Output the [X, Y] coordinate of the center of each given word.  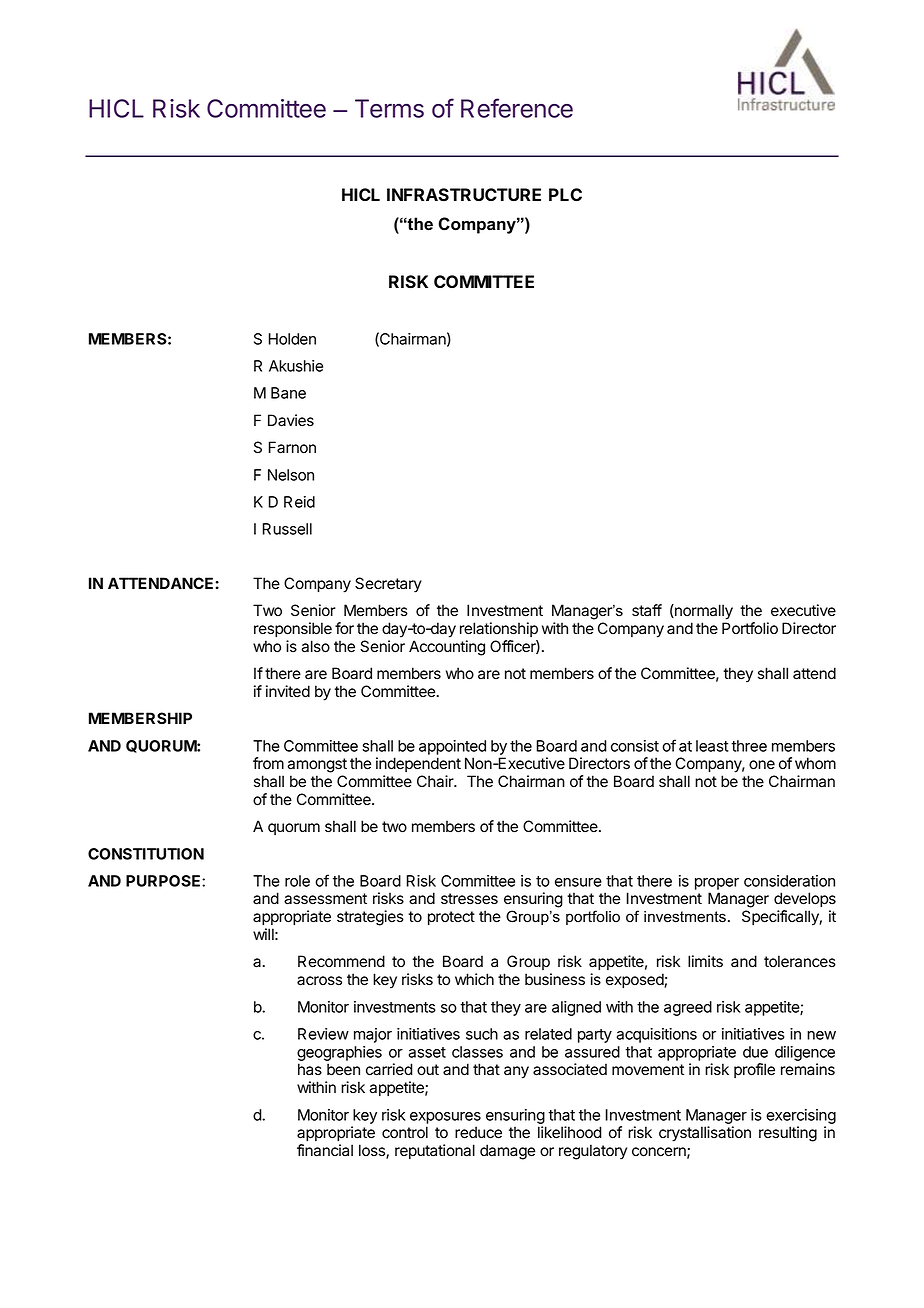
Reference [517, 108]
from [268, 763]
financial [325, 1150]
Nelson [291, 475]
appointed [452, 747]
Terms [389, 108]
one [762, 765]
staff [647, 610]
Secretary [388, 585]
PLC [565, 194]
